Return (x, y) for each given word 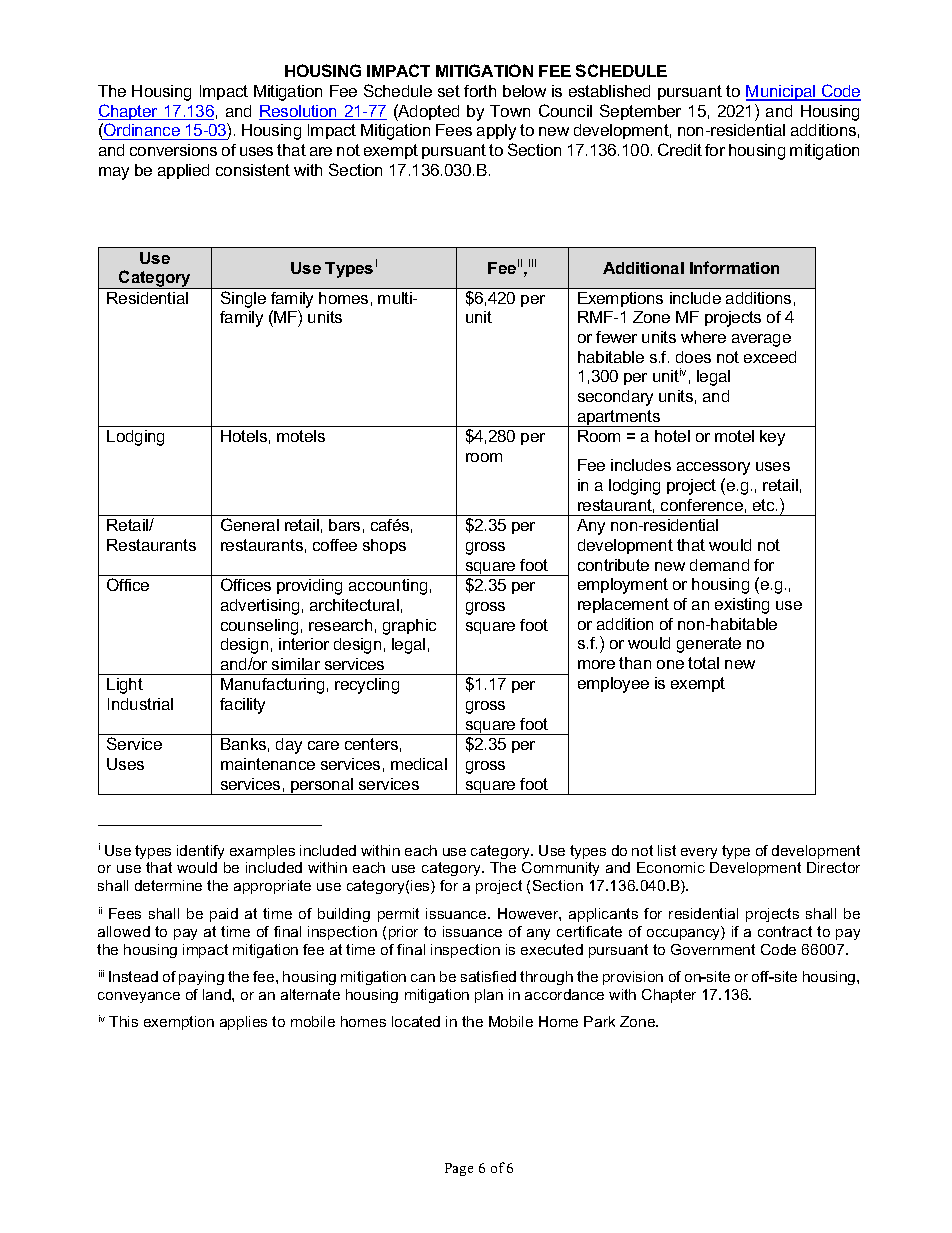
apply (496, 132)
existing (742, 606)
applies (243, 1023)
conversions (173, 150)
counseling (259, 627)
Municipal (782, 93)
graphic (409, 627)
